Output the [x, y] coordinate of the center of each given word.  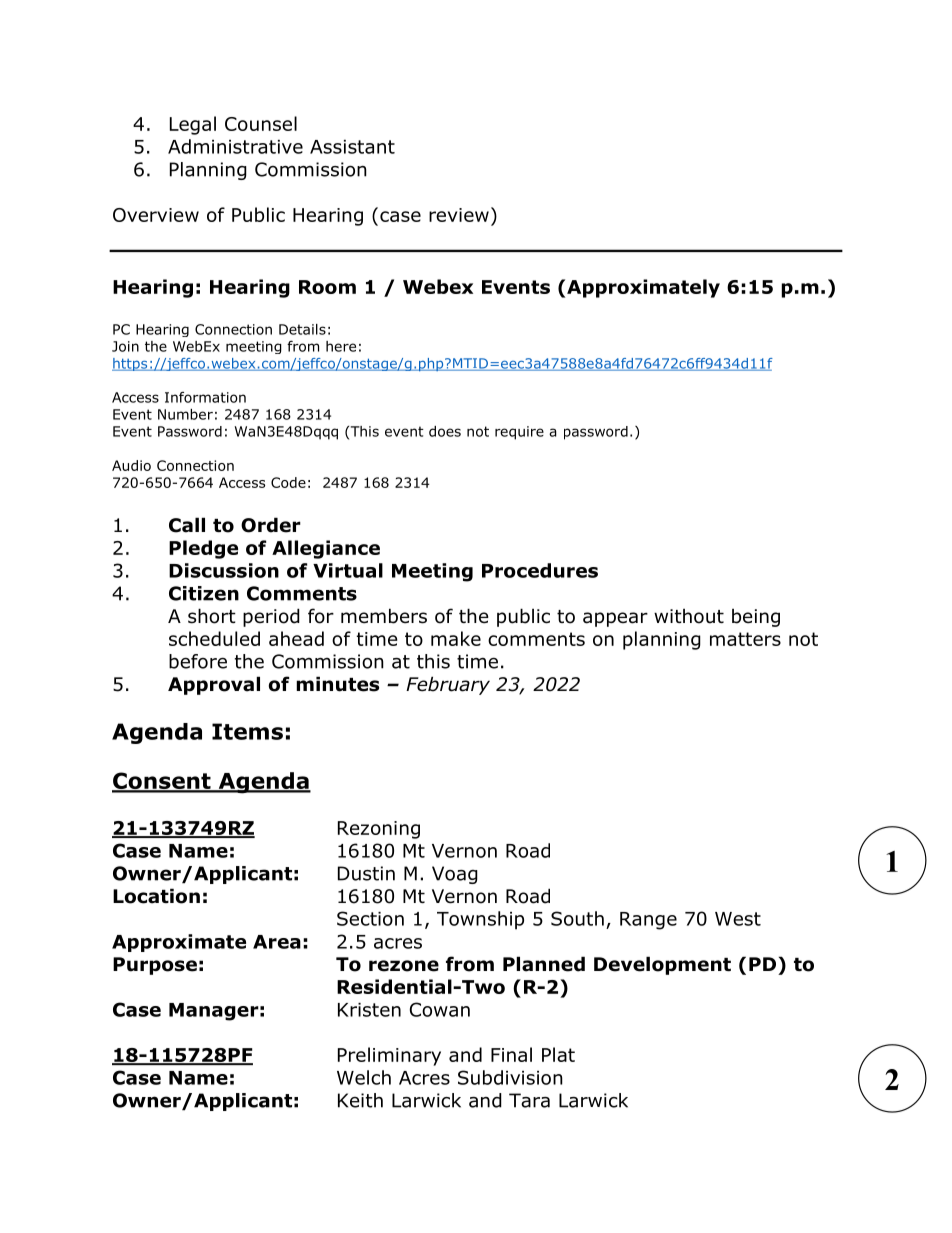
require [519, 433]
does [445, 431]
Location [156, 896]
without [689, 616]
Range [648, 921]
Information [205, 397]
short [212, 616]
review [459, 215]
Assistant [352, 147]
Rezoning [379, 830]
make [456, 638]
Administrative [235, 146]
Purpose [155, 966]
